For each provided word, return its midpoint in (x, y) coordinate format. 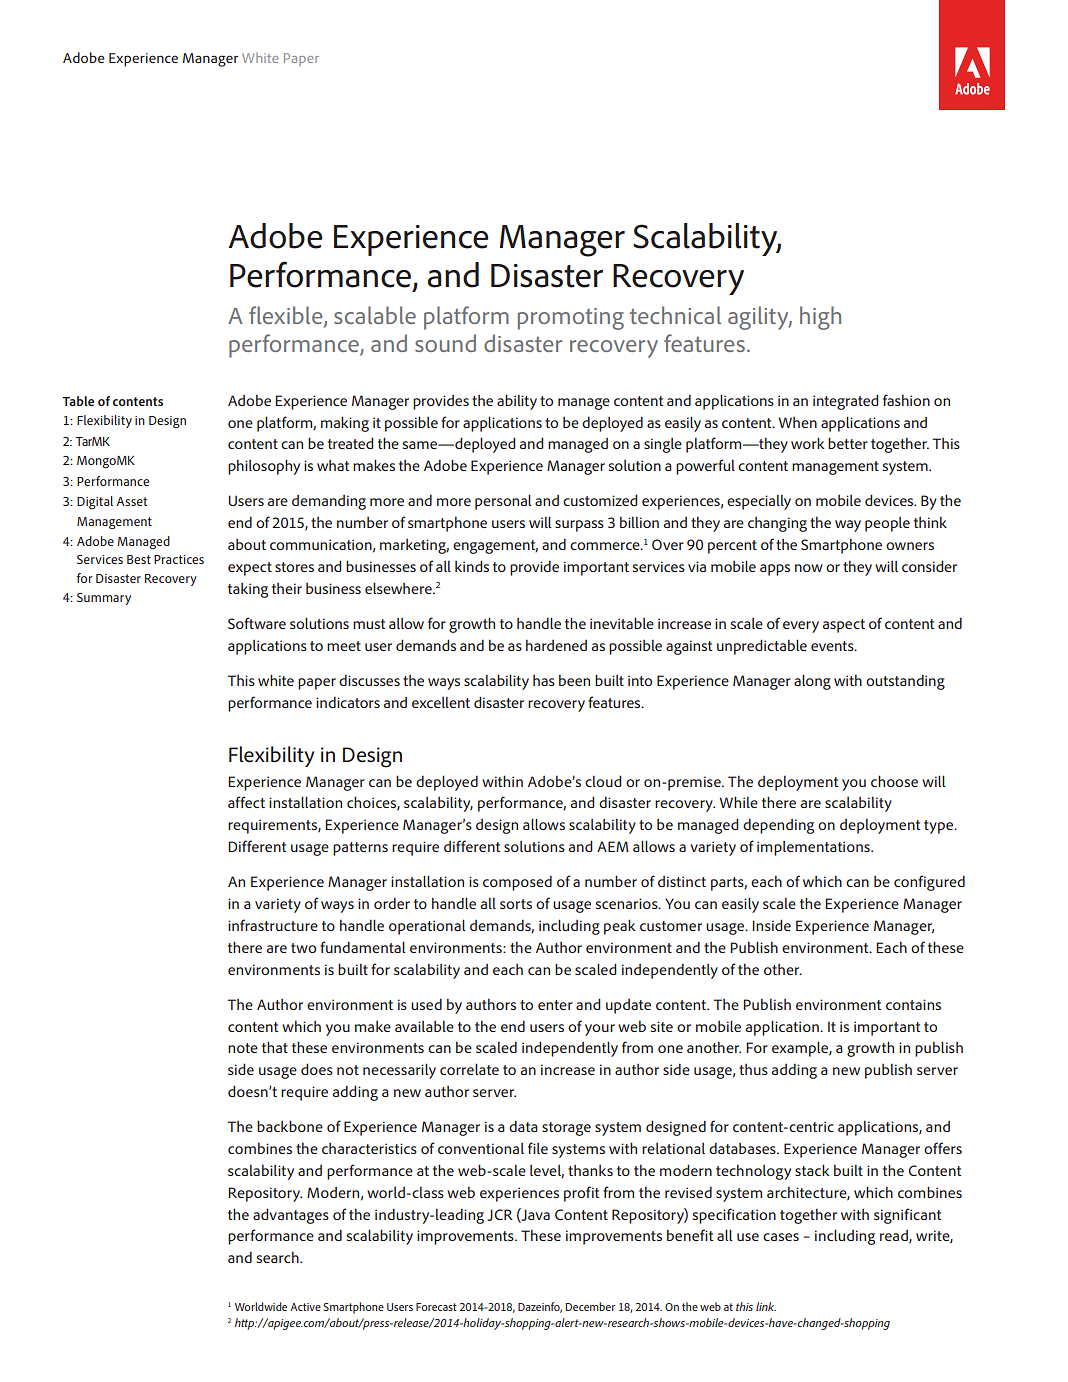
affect (246, 802)
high (820, 318)
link (766, 1306)
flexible (287, 316)
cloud (603, 781)
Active (305, 1307)
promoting (571, 319)
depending (778, 826)
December (590, 1306)
